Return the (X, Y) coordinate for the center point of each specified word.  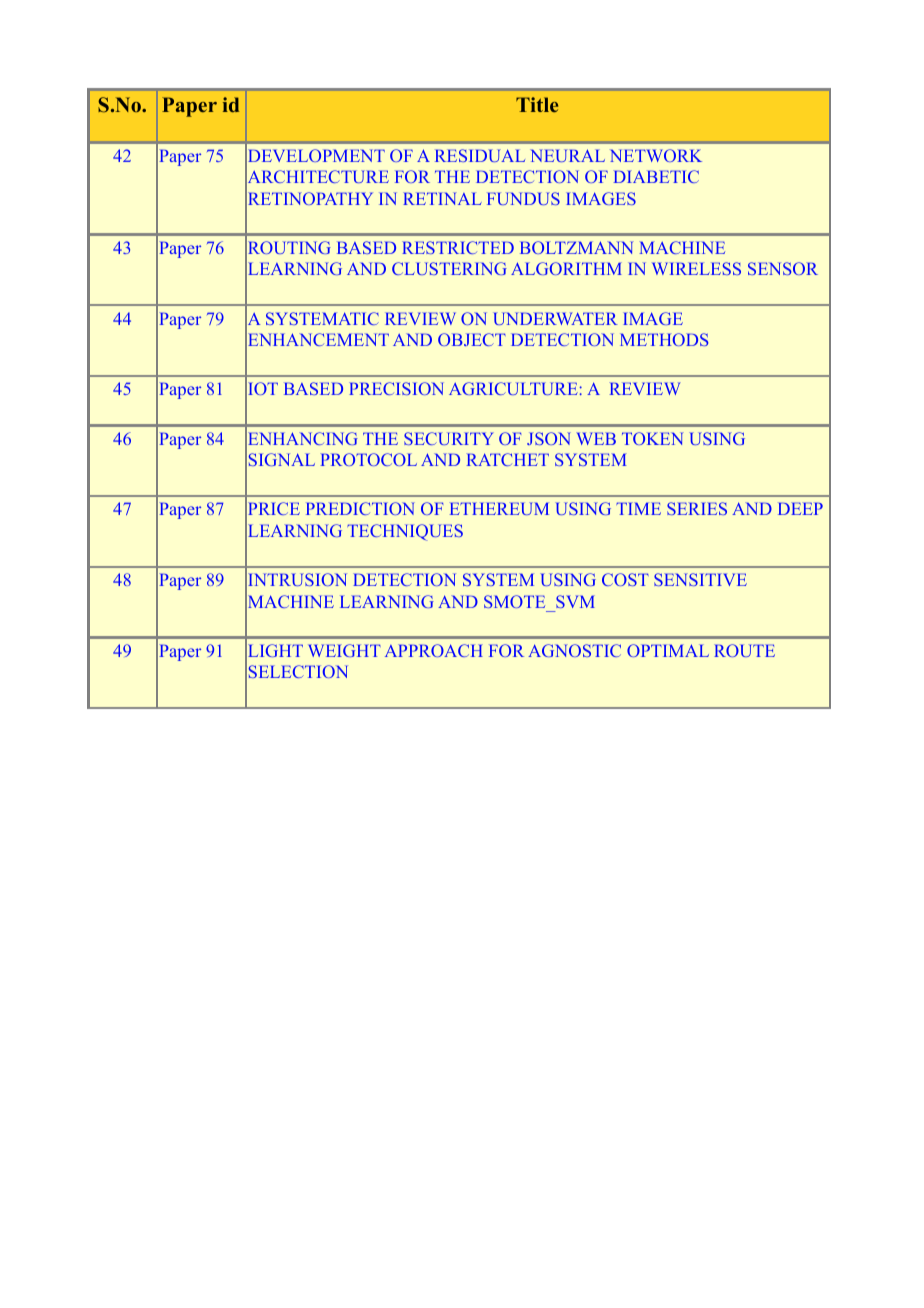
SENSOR (783, 268)
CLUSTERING (449, 268)
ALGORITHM (566, 268)
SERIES (697, 508)
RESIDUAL (480, 155)
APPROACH (434, 650)
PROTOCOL (368, 459)
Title (537, 104)
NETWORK (656, 155)
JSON (549, 438)
